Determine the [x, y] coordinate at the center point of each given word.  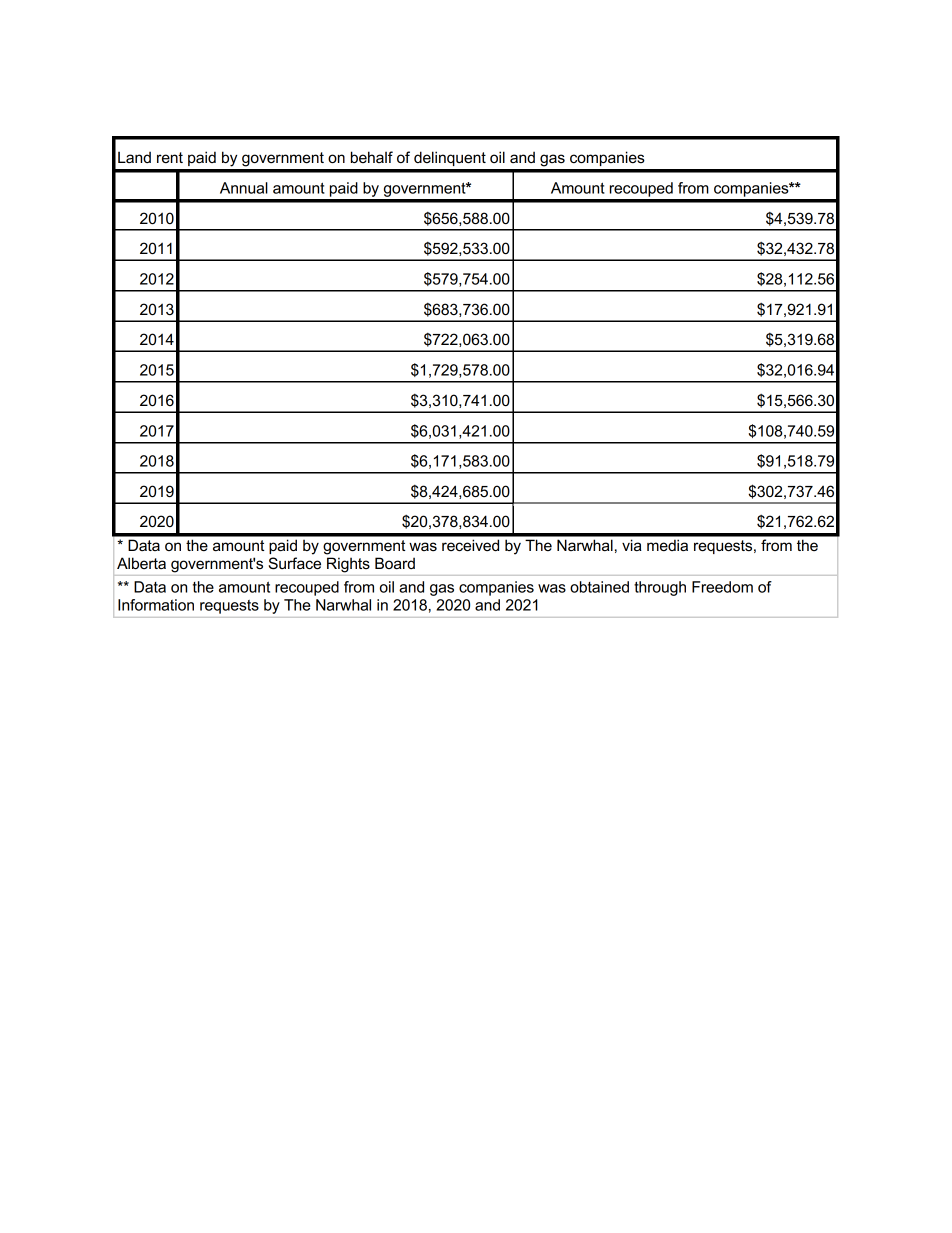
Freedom [722, 587]
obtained [599, 587]
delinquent [450, 158]
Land [134, 157]
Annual [244, 188]
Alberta [141, 563]
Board [395, 563]
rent [170, 157]
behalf [372, 157]
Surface [295, 563]
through [660, 588]
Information [156, 605]
